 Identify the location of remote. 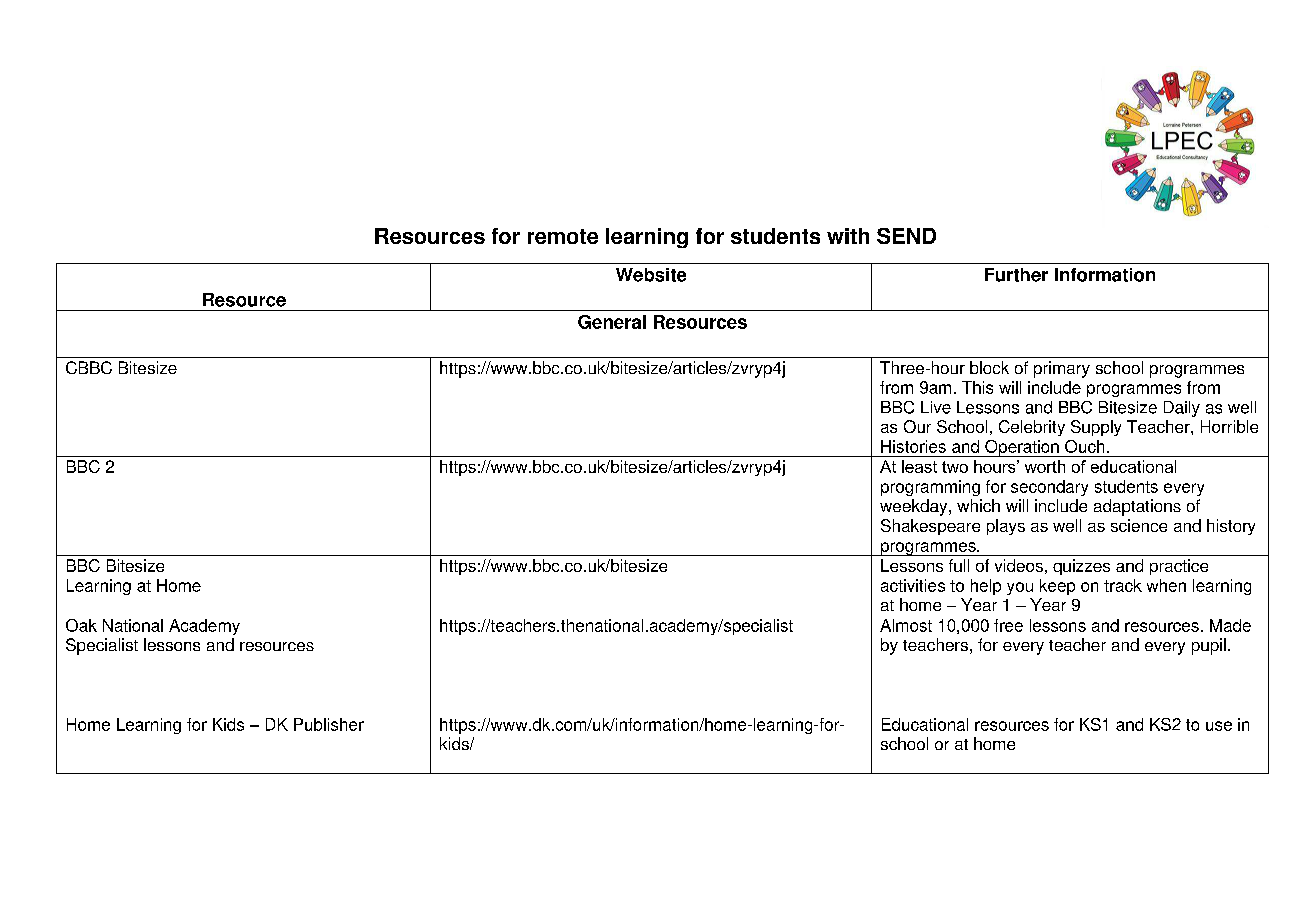
(563, 236).
